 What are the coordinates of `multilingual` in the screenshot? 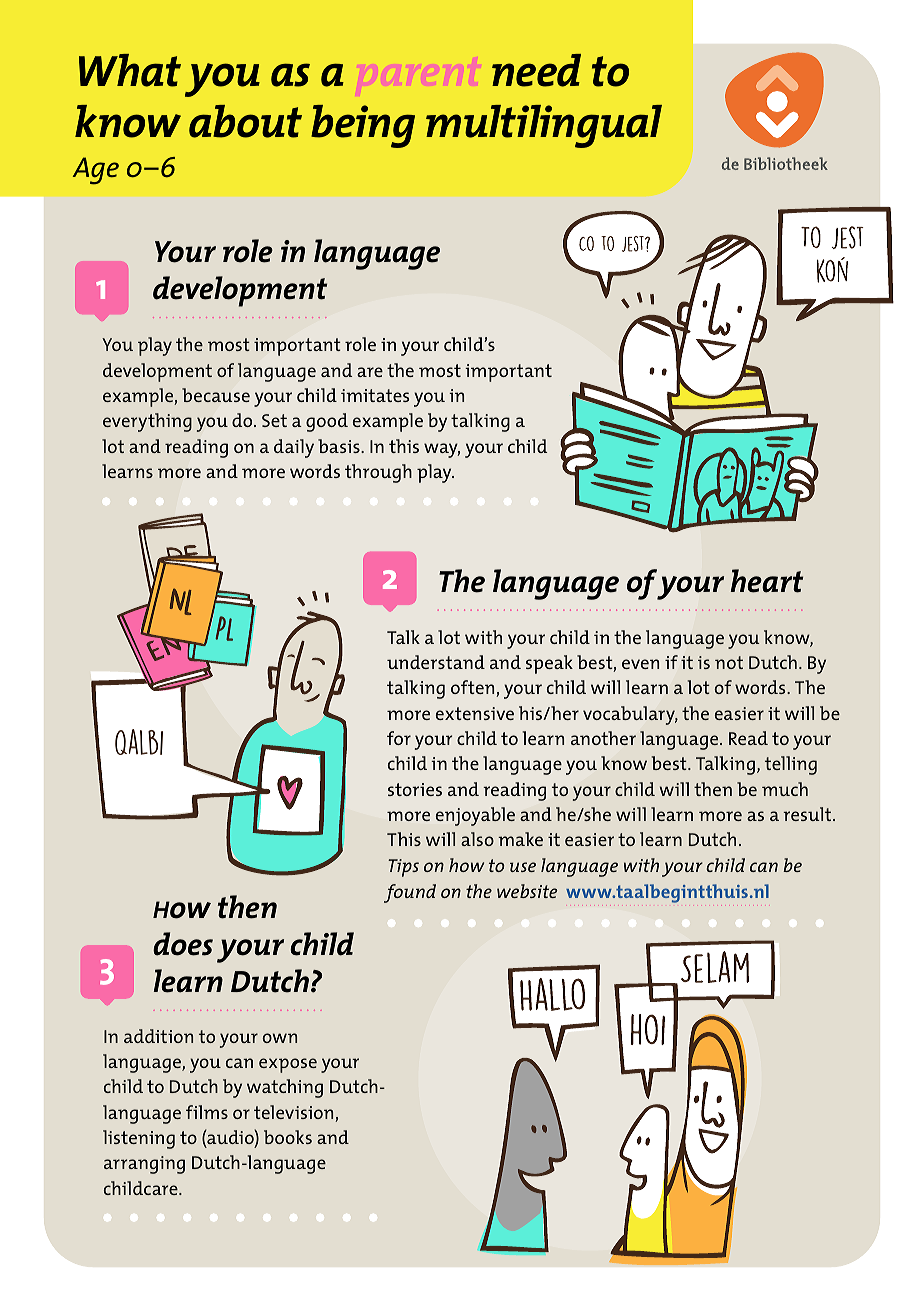 It's located at (544, 126).
